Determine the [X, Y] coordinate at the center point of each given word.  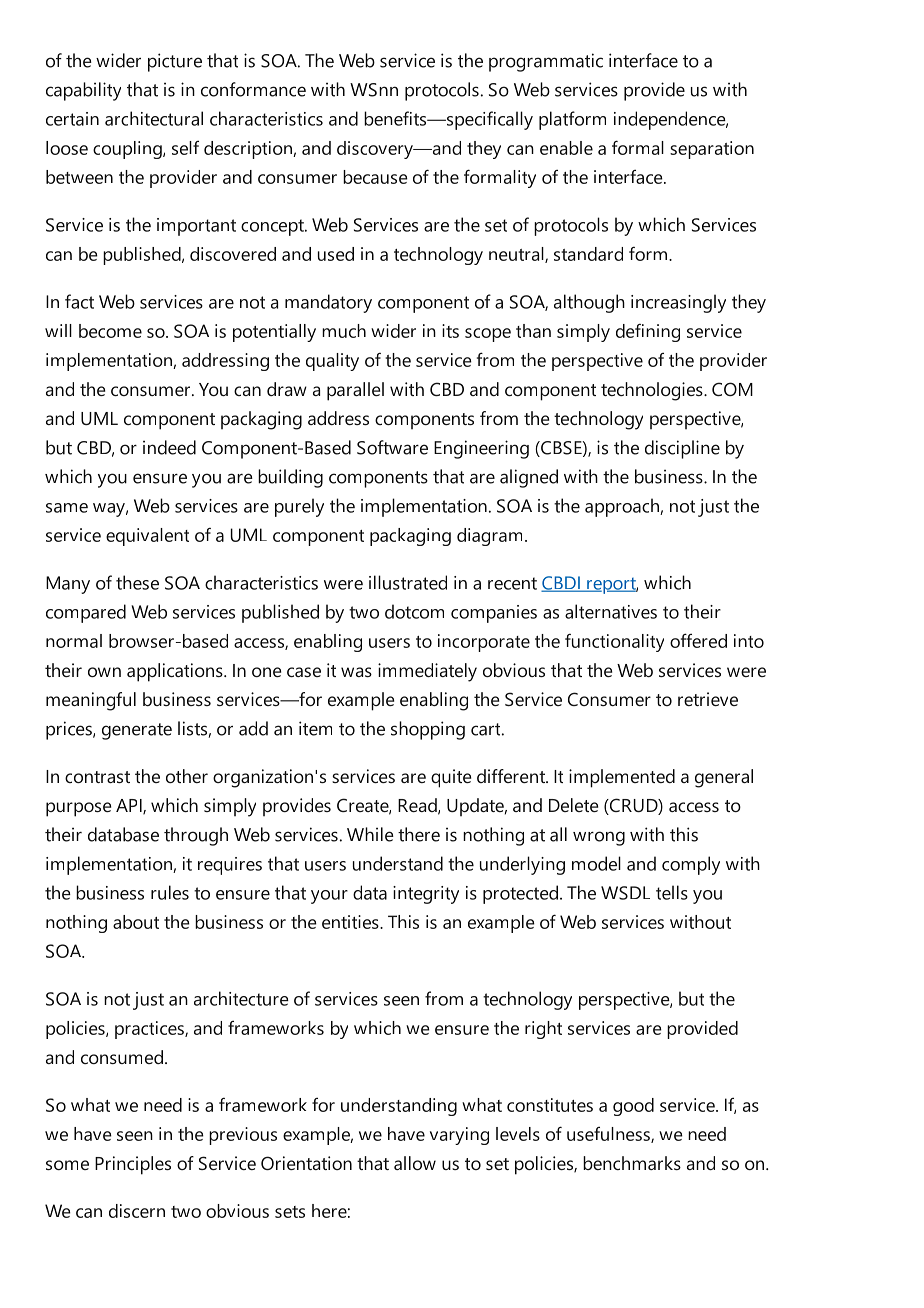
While [370, 834]
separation [712, 150]
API [130, 807]
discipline [682, 449]
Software [392, 447]
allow [415, 1163]
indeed [169, 447]
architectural [154, 118]
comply [691, 865]
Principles [133, 1165]
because [375, 177]
